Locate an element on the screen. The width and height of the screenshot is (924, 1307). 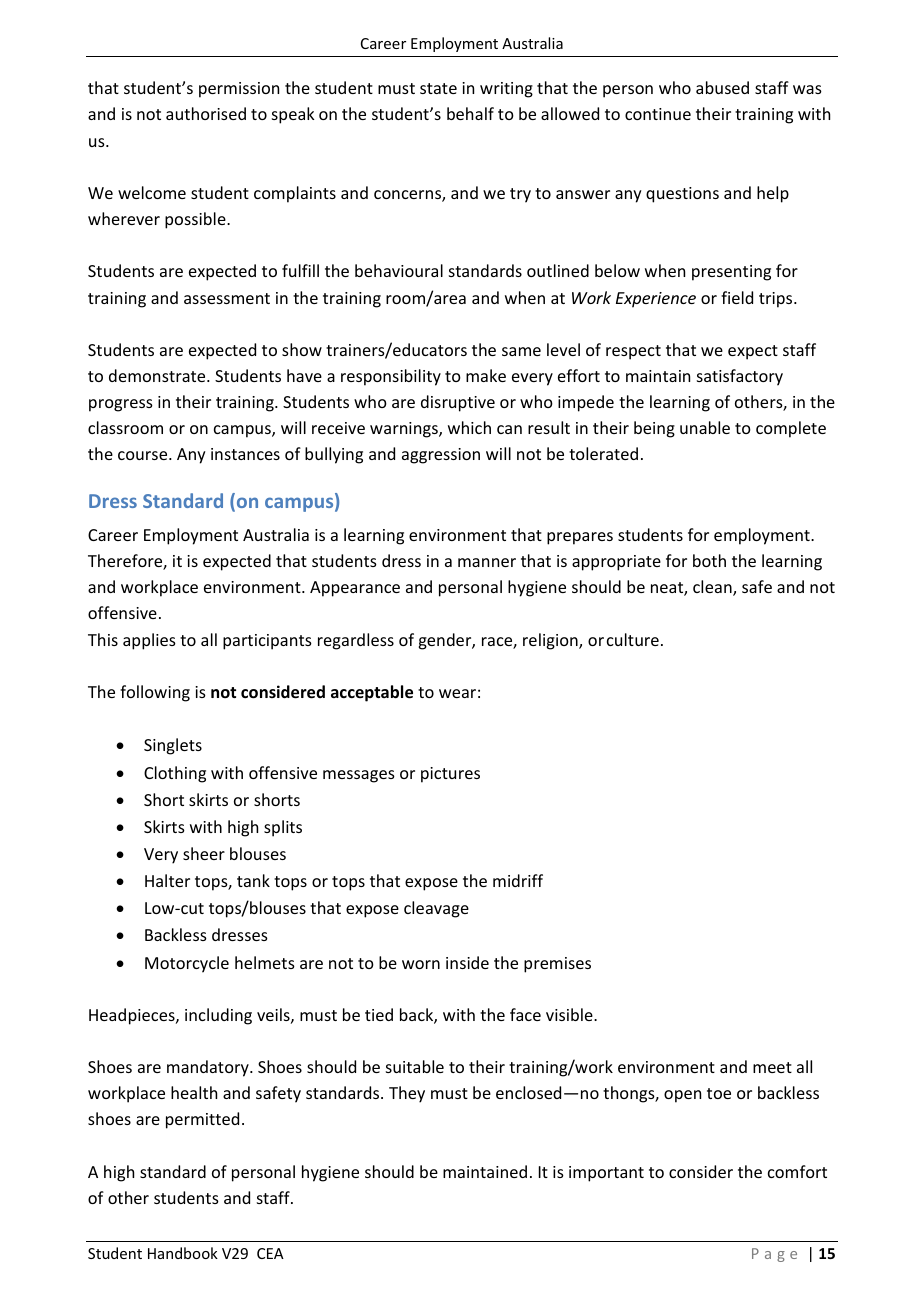
They is located at coordinates (407, 1094).
